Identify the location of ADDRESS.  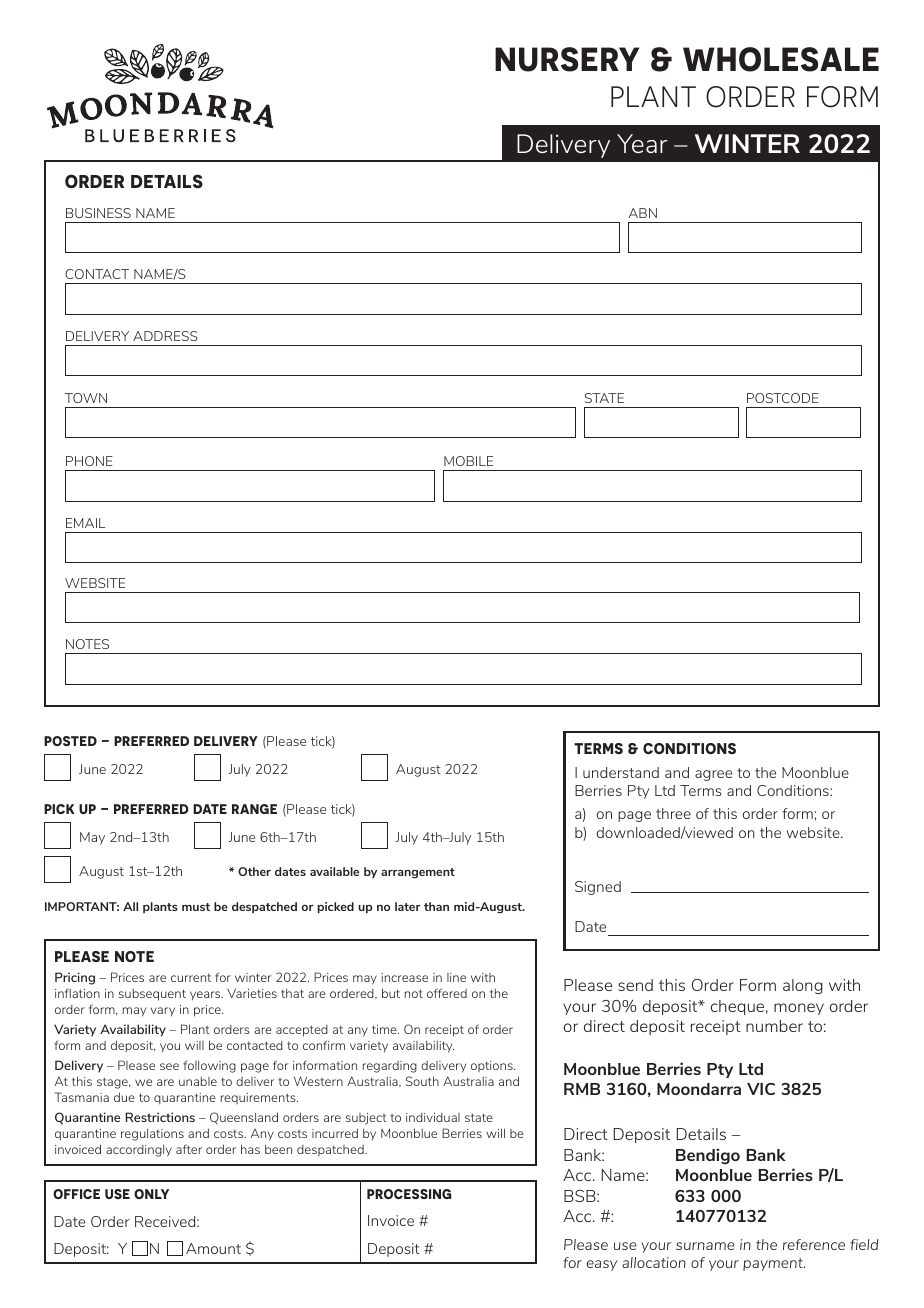
(165, 336).
